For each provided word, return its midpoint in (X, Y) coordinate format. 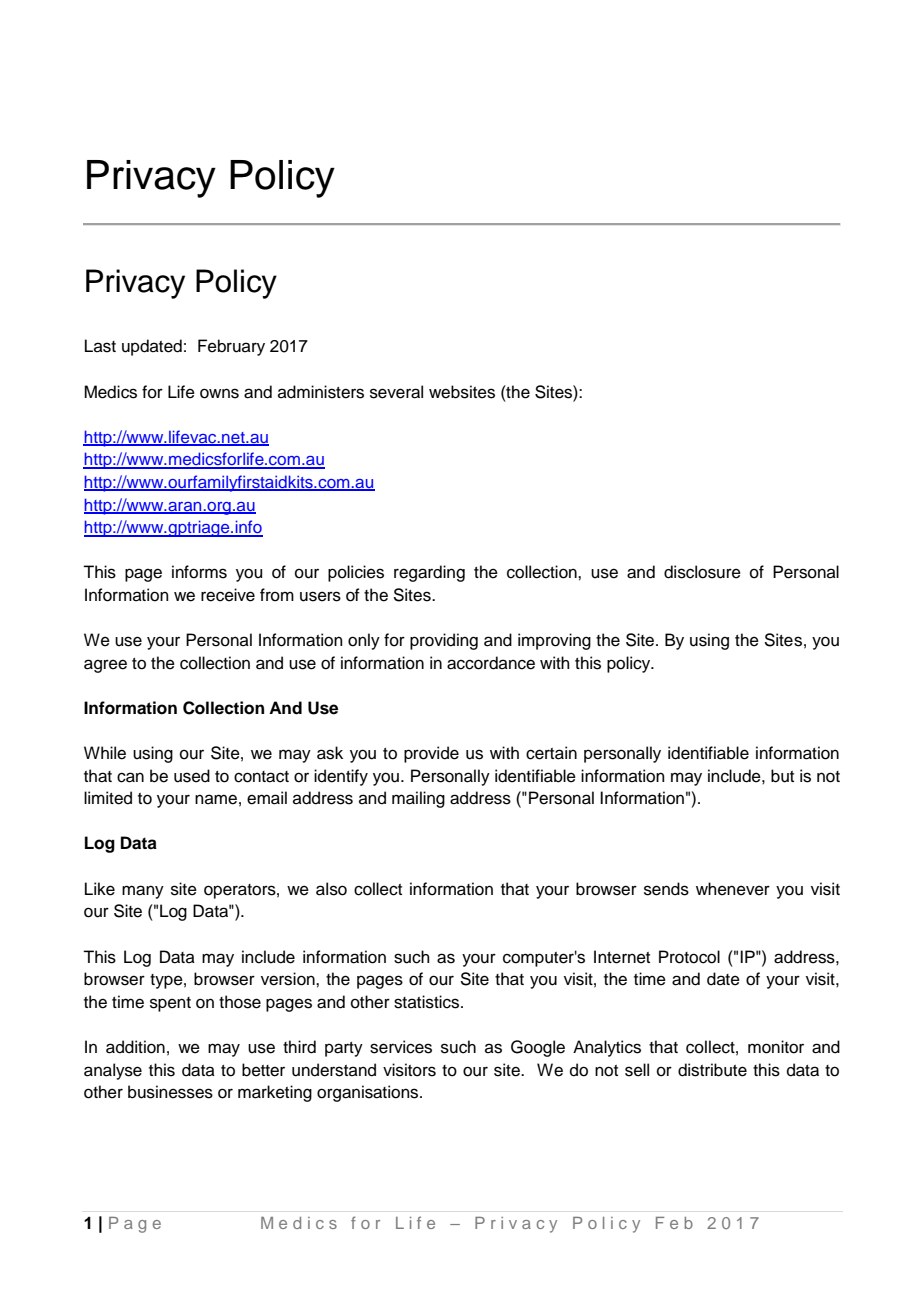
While (105, 753)
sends (666, 889)
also (331, 889)
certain (551, 753)
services (401, 1047)
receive (228, 595)
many (143, 892)
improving (554, 641)
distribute (712, 1070)
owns (219, 393)
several (396, 392)
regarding (429, 573)
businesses (170, 1092)
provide (431, 754)
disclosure (702, 572)
